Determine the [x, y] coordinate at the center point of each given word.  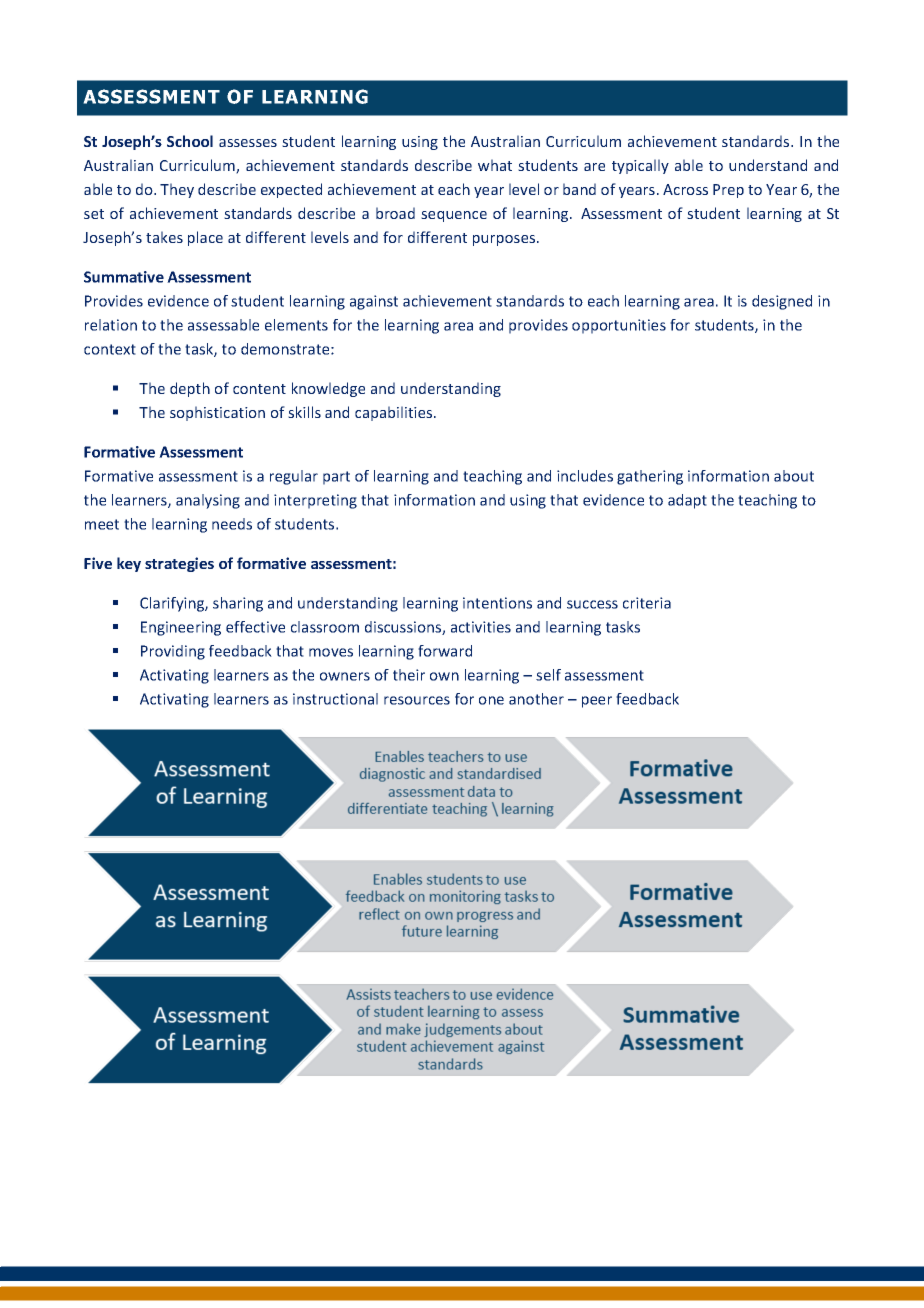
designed [782, 302]
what [495, 165]
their [409, 675]
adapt [687, 501]
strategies [179, 564]
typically [640, 166]
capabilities [395, 413]
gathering [650, 477]
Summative [124, 277]
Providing [173, 652]
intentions [497, 603]
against [374, 302]
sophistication [217, 413]
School [190, 141]
